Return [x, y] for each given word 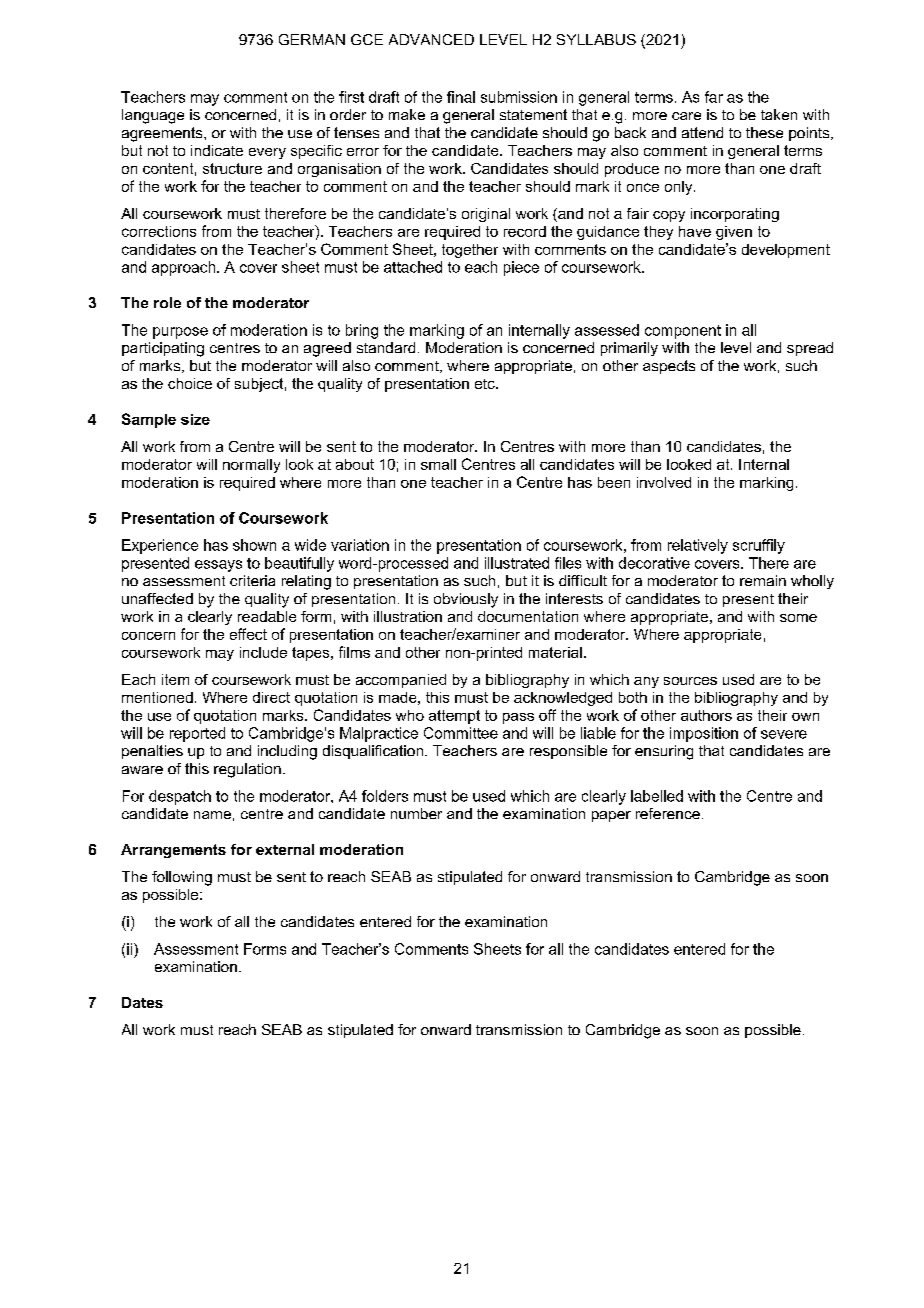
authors [706, 715]
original [486, 215]
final [461, 97]
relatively [698, 546]
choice [190, 383]
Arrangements [173, 851]
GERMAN [312, 39]
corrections [159, 231]
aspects [669, 367]
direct [271, 697]
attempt [454, 717]
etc [486, 384]
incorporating [735, 215]
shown [254, 545]
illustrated [517, 563]
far [714, 97]
